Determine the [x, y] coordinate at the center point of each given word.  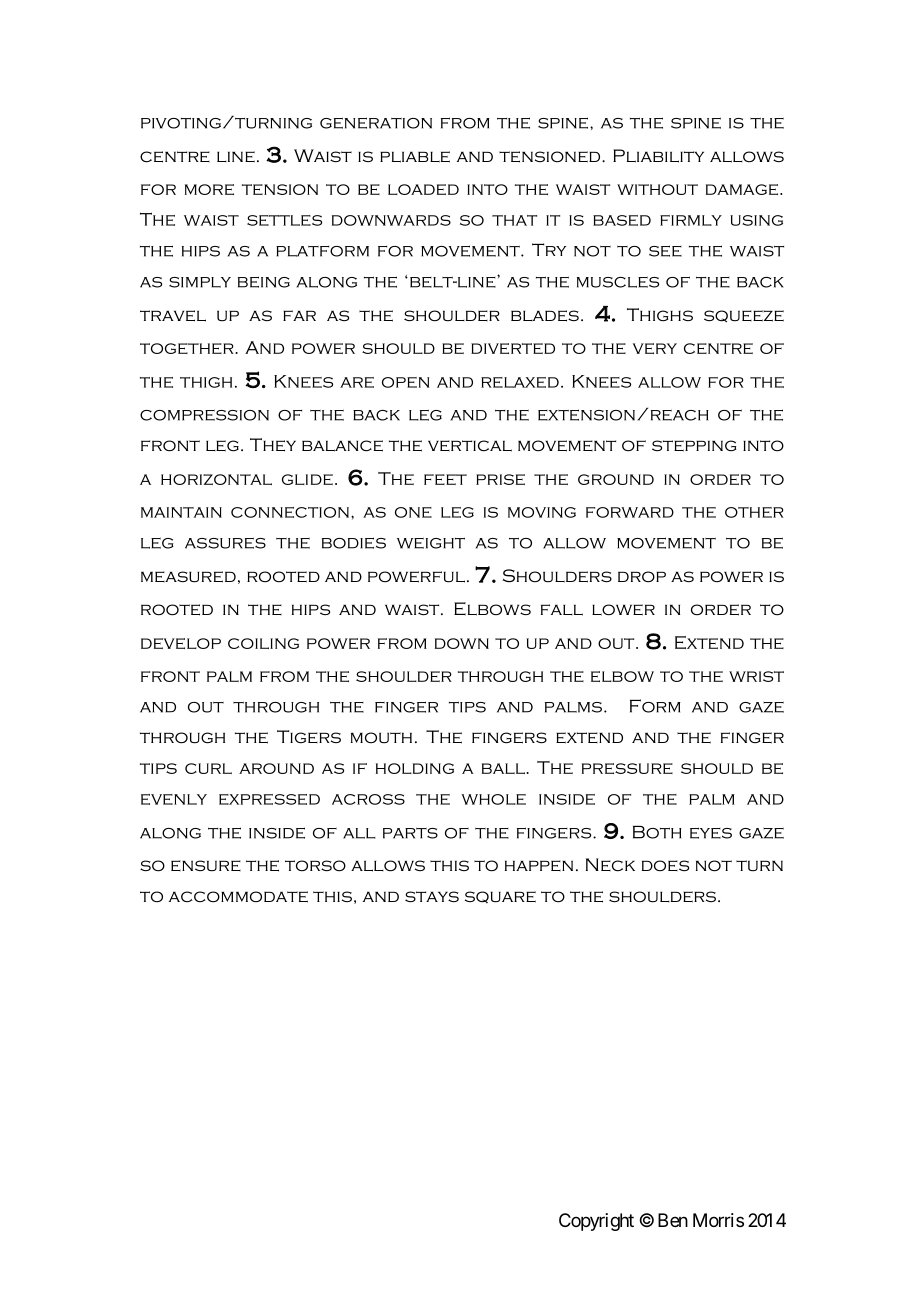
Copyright [596, 1222]
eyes [711, 833]
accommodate [238, 897]
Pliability [658, 156]
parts [410, 833]
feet [445, 479]
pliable [415, 157]
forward [630, 512]
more [209, 189]
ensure [206, 866]
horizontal [216, 479]
